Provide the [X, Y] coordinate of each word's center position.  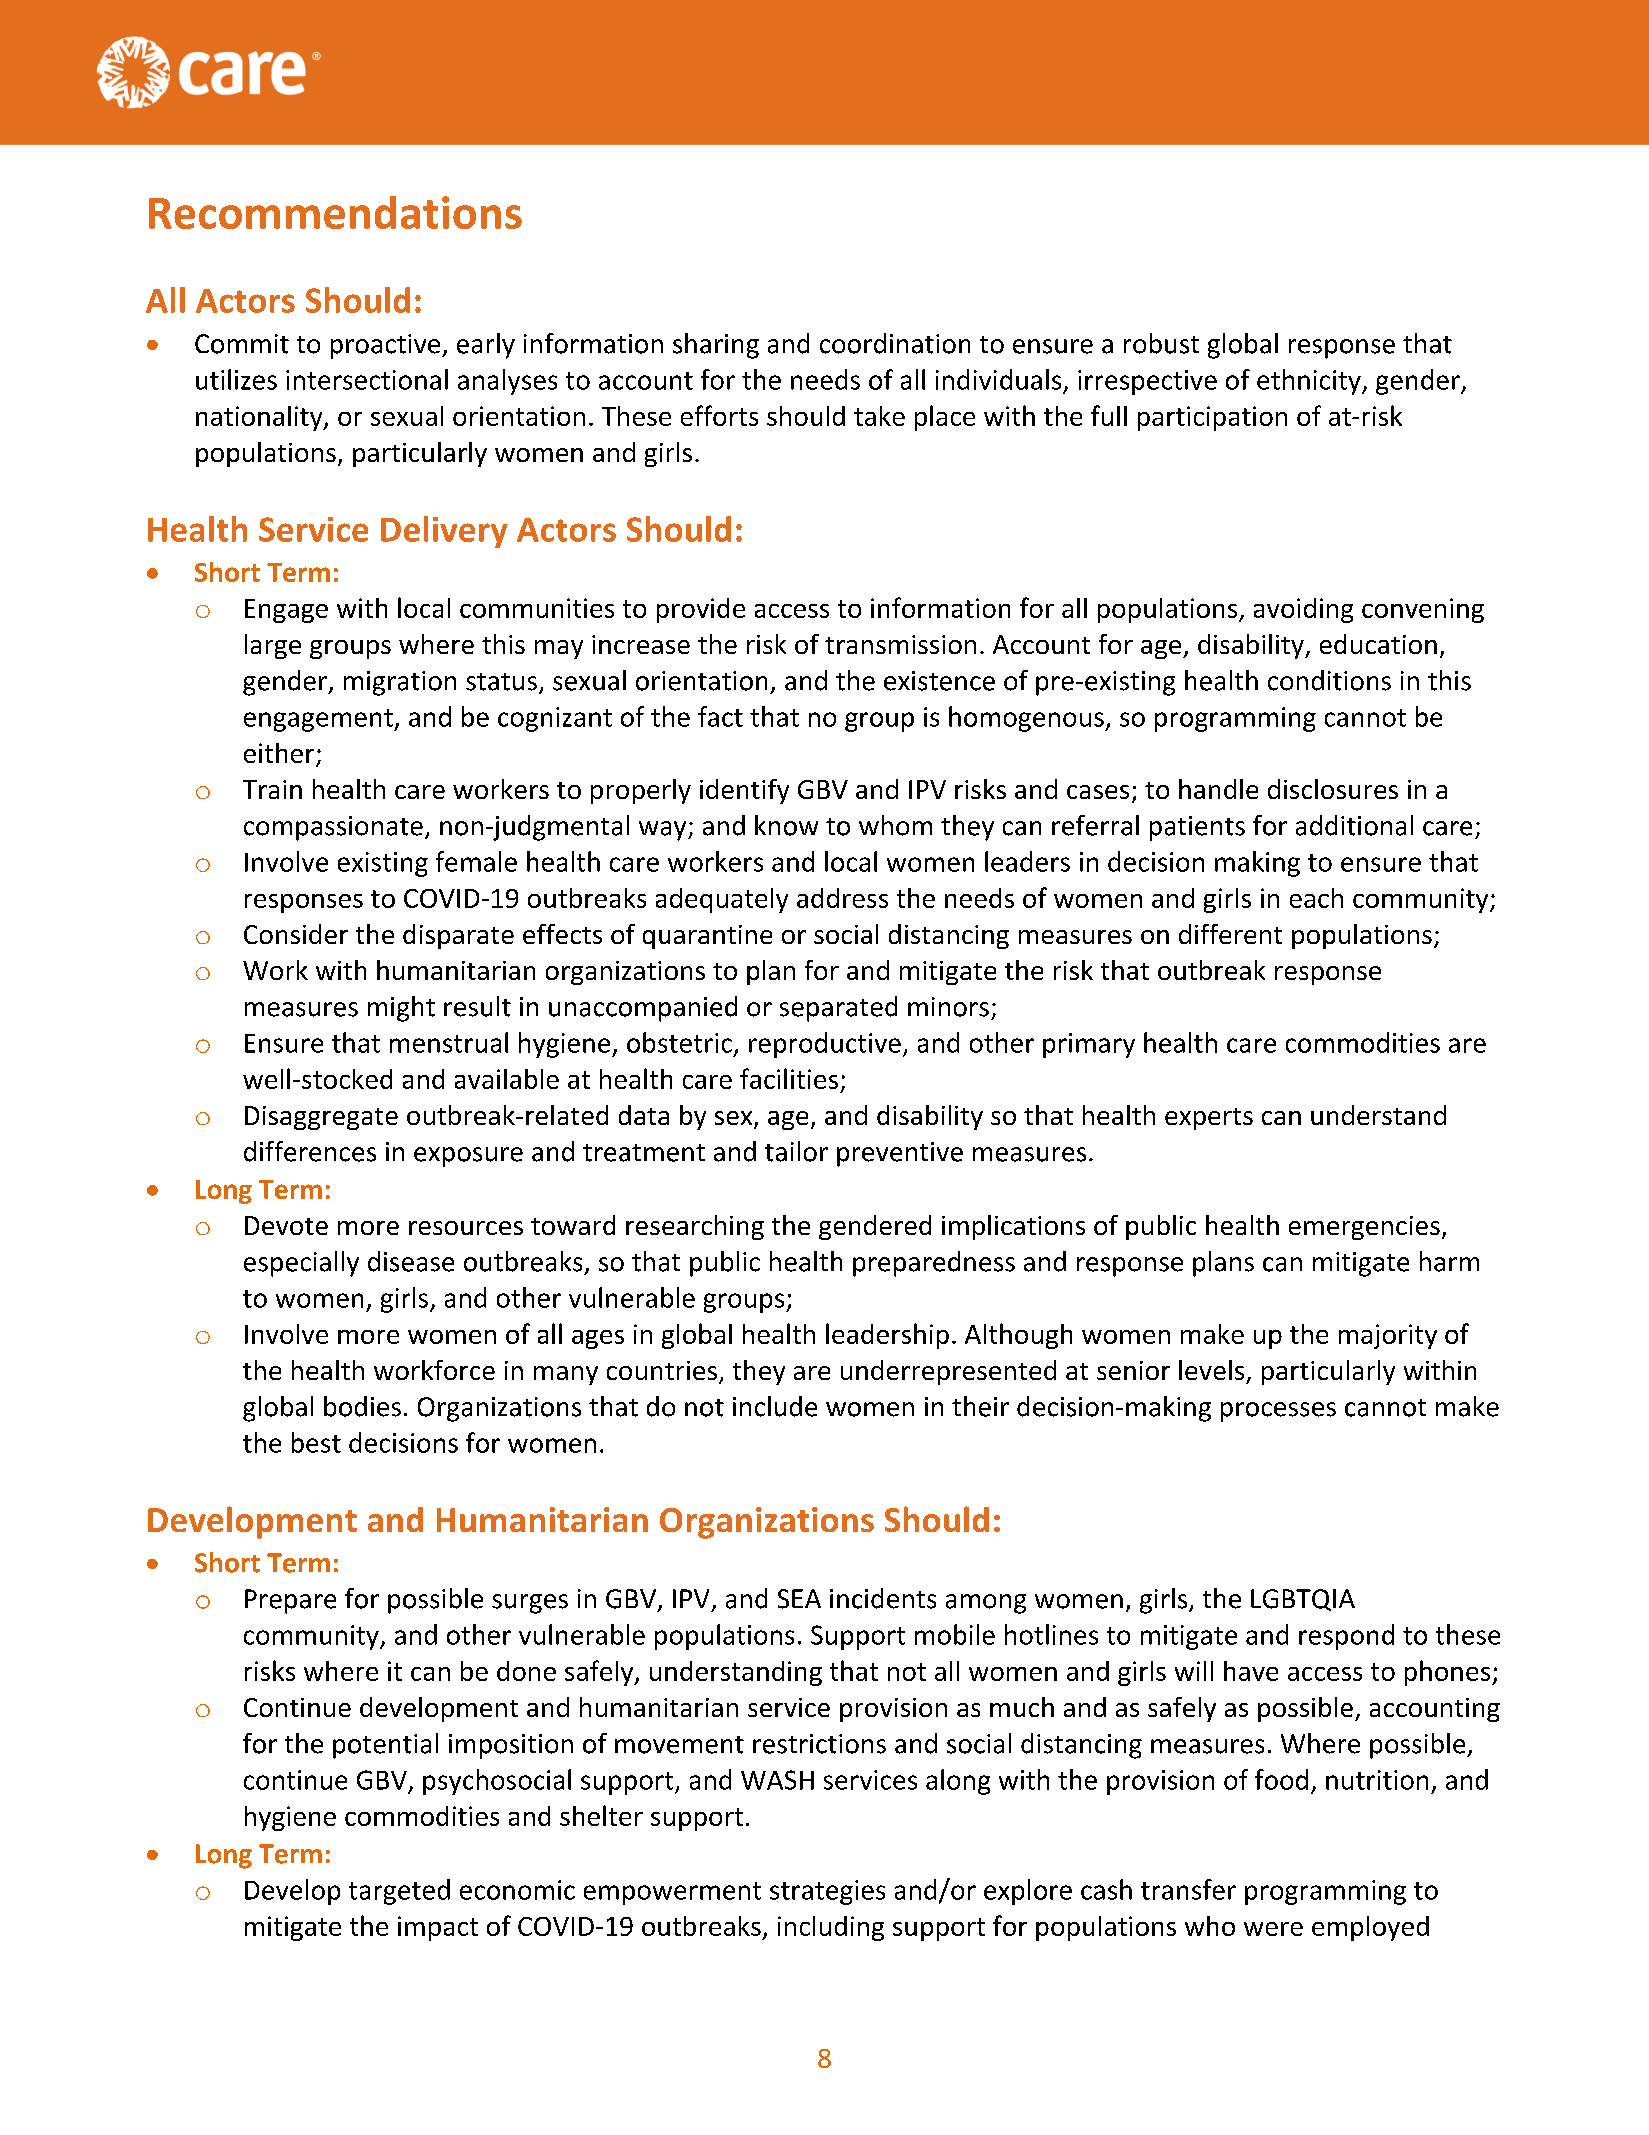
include [775, 1406]
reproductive [825, 1045]
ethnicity [1310, 382]
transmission [900, 644]
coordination [895, 343]
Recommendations [335, 212]
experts [1209, 1119]
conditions [1329, 680]
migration [400, 683]
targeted [399, 1892]
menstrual [449, 1042]
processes [1278, 1412]
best [316, 1442]
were [1273, 1929]
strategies [827, 1892]
